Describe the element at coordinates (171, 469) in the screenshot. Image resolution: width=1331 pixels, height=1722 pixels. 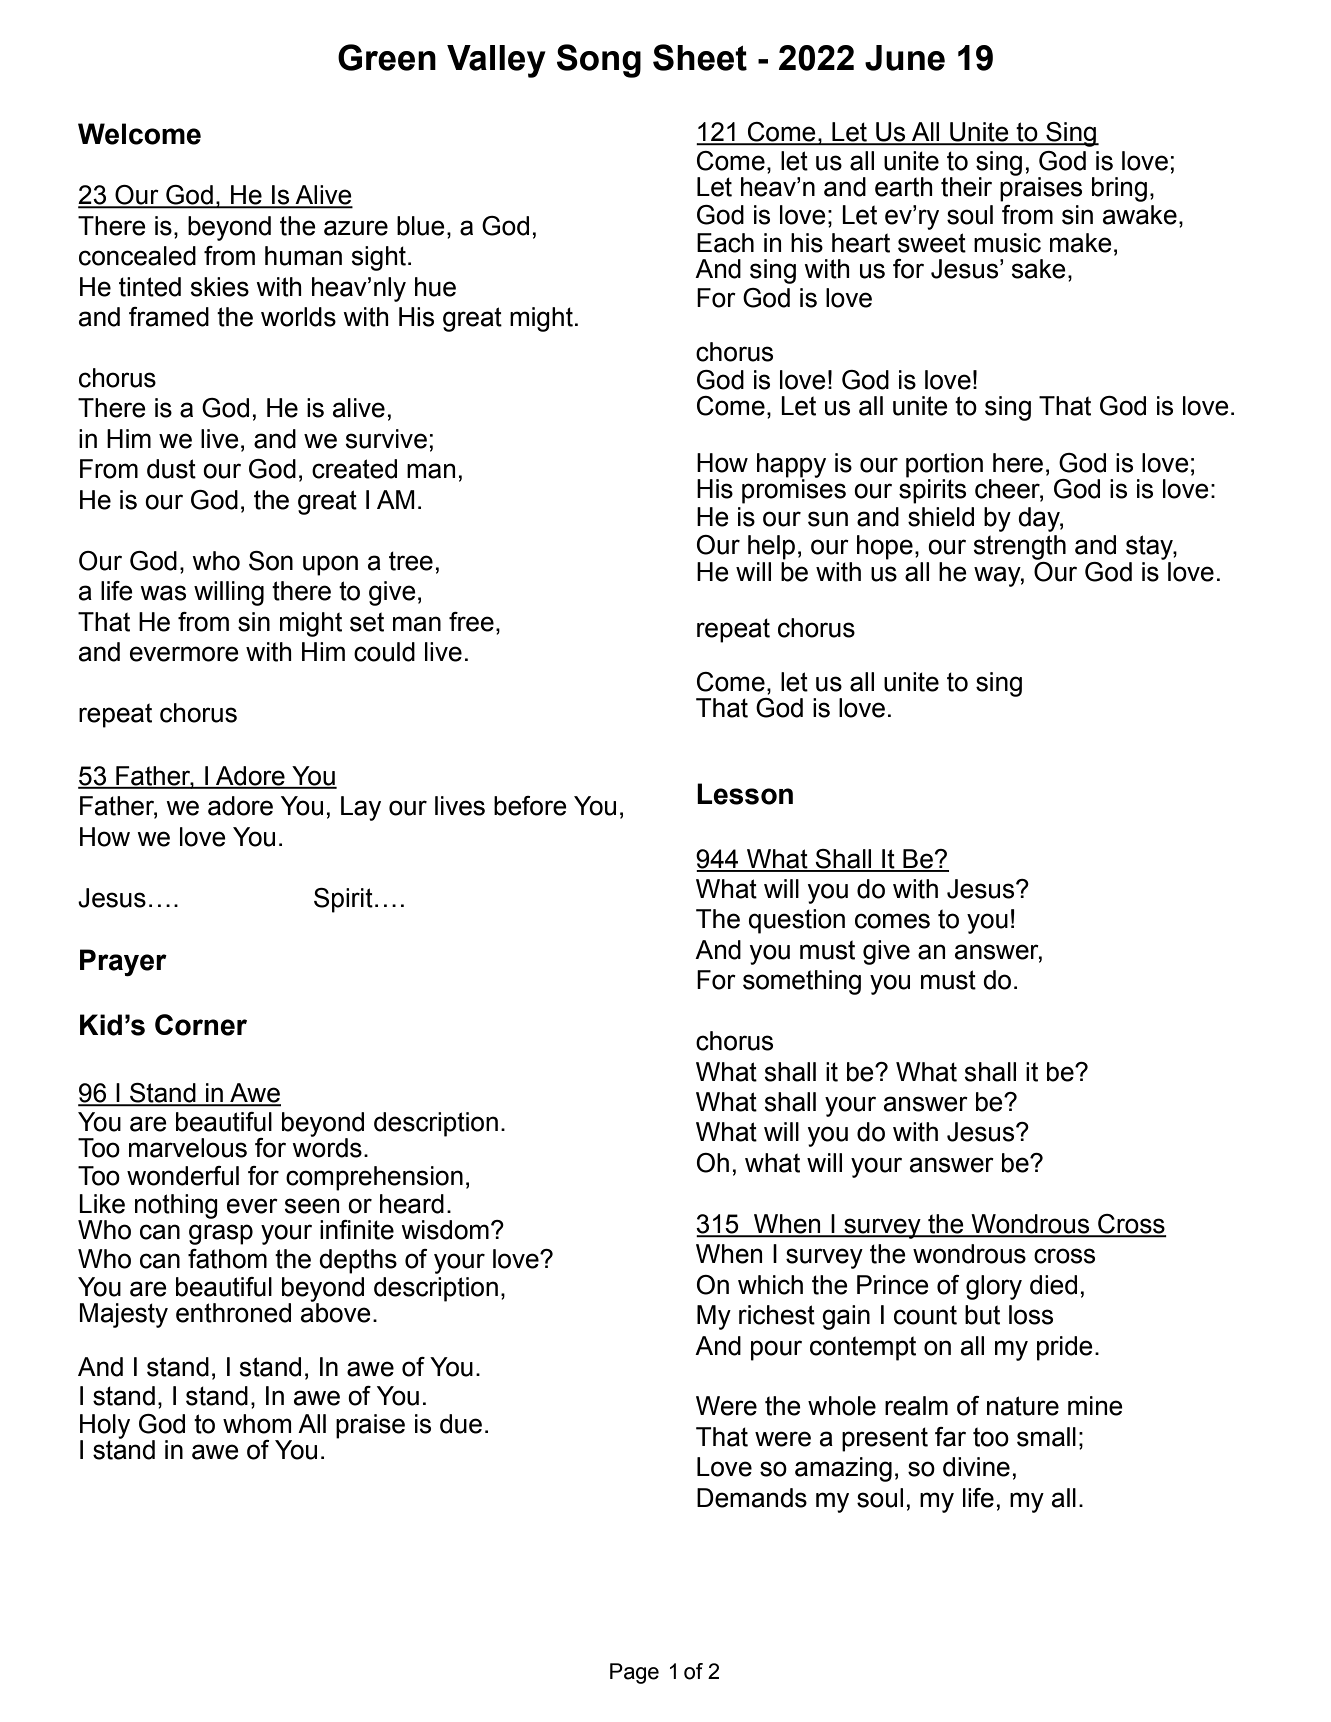
I see `dust` at that location.
